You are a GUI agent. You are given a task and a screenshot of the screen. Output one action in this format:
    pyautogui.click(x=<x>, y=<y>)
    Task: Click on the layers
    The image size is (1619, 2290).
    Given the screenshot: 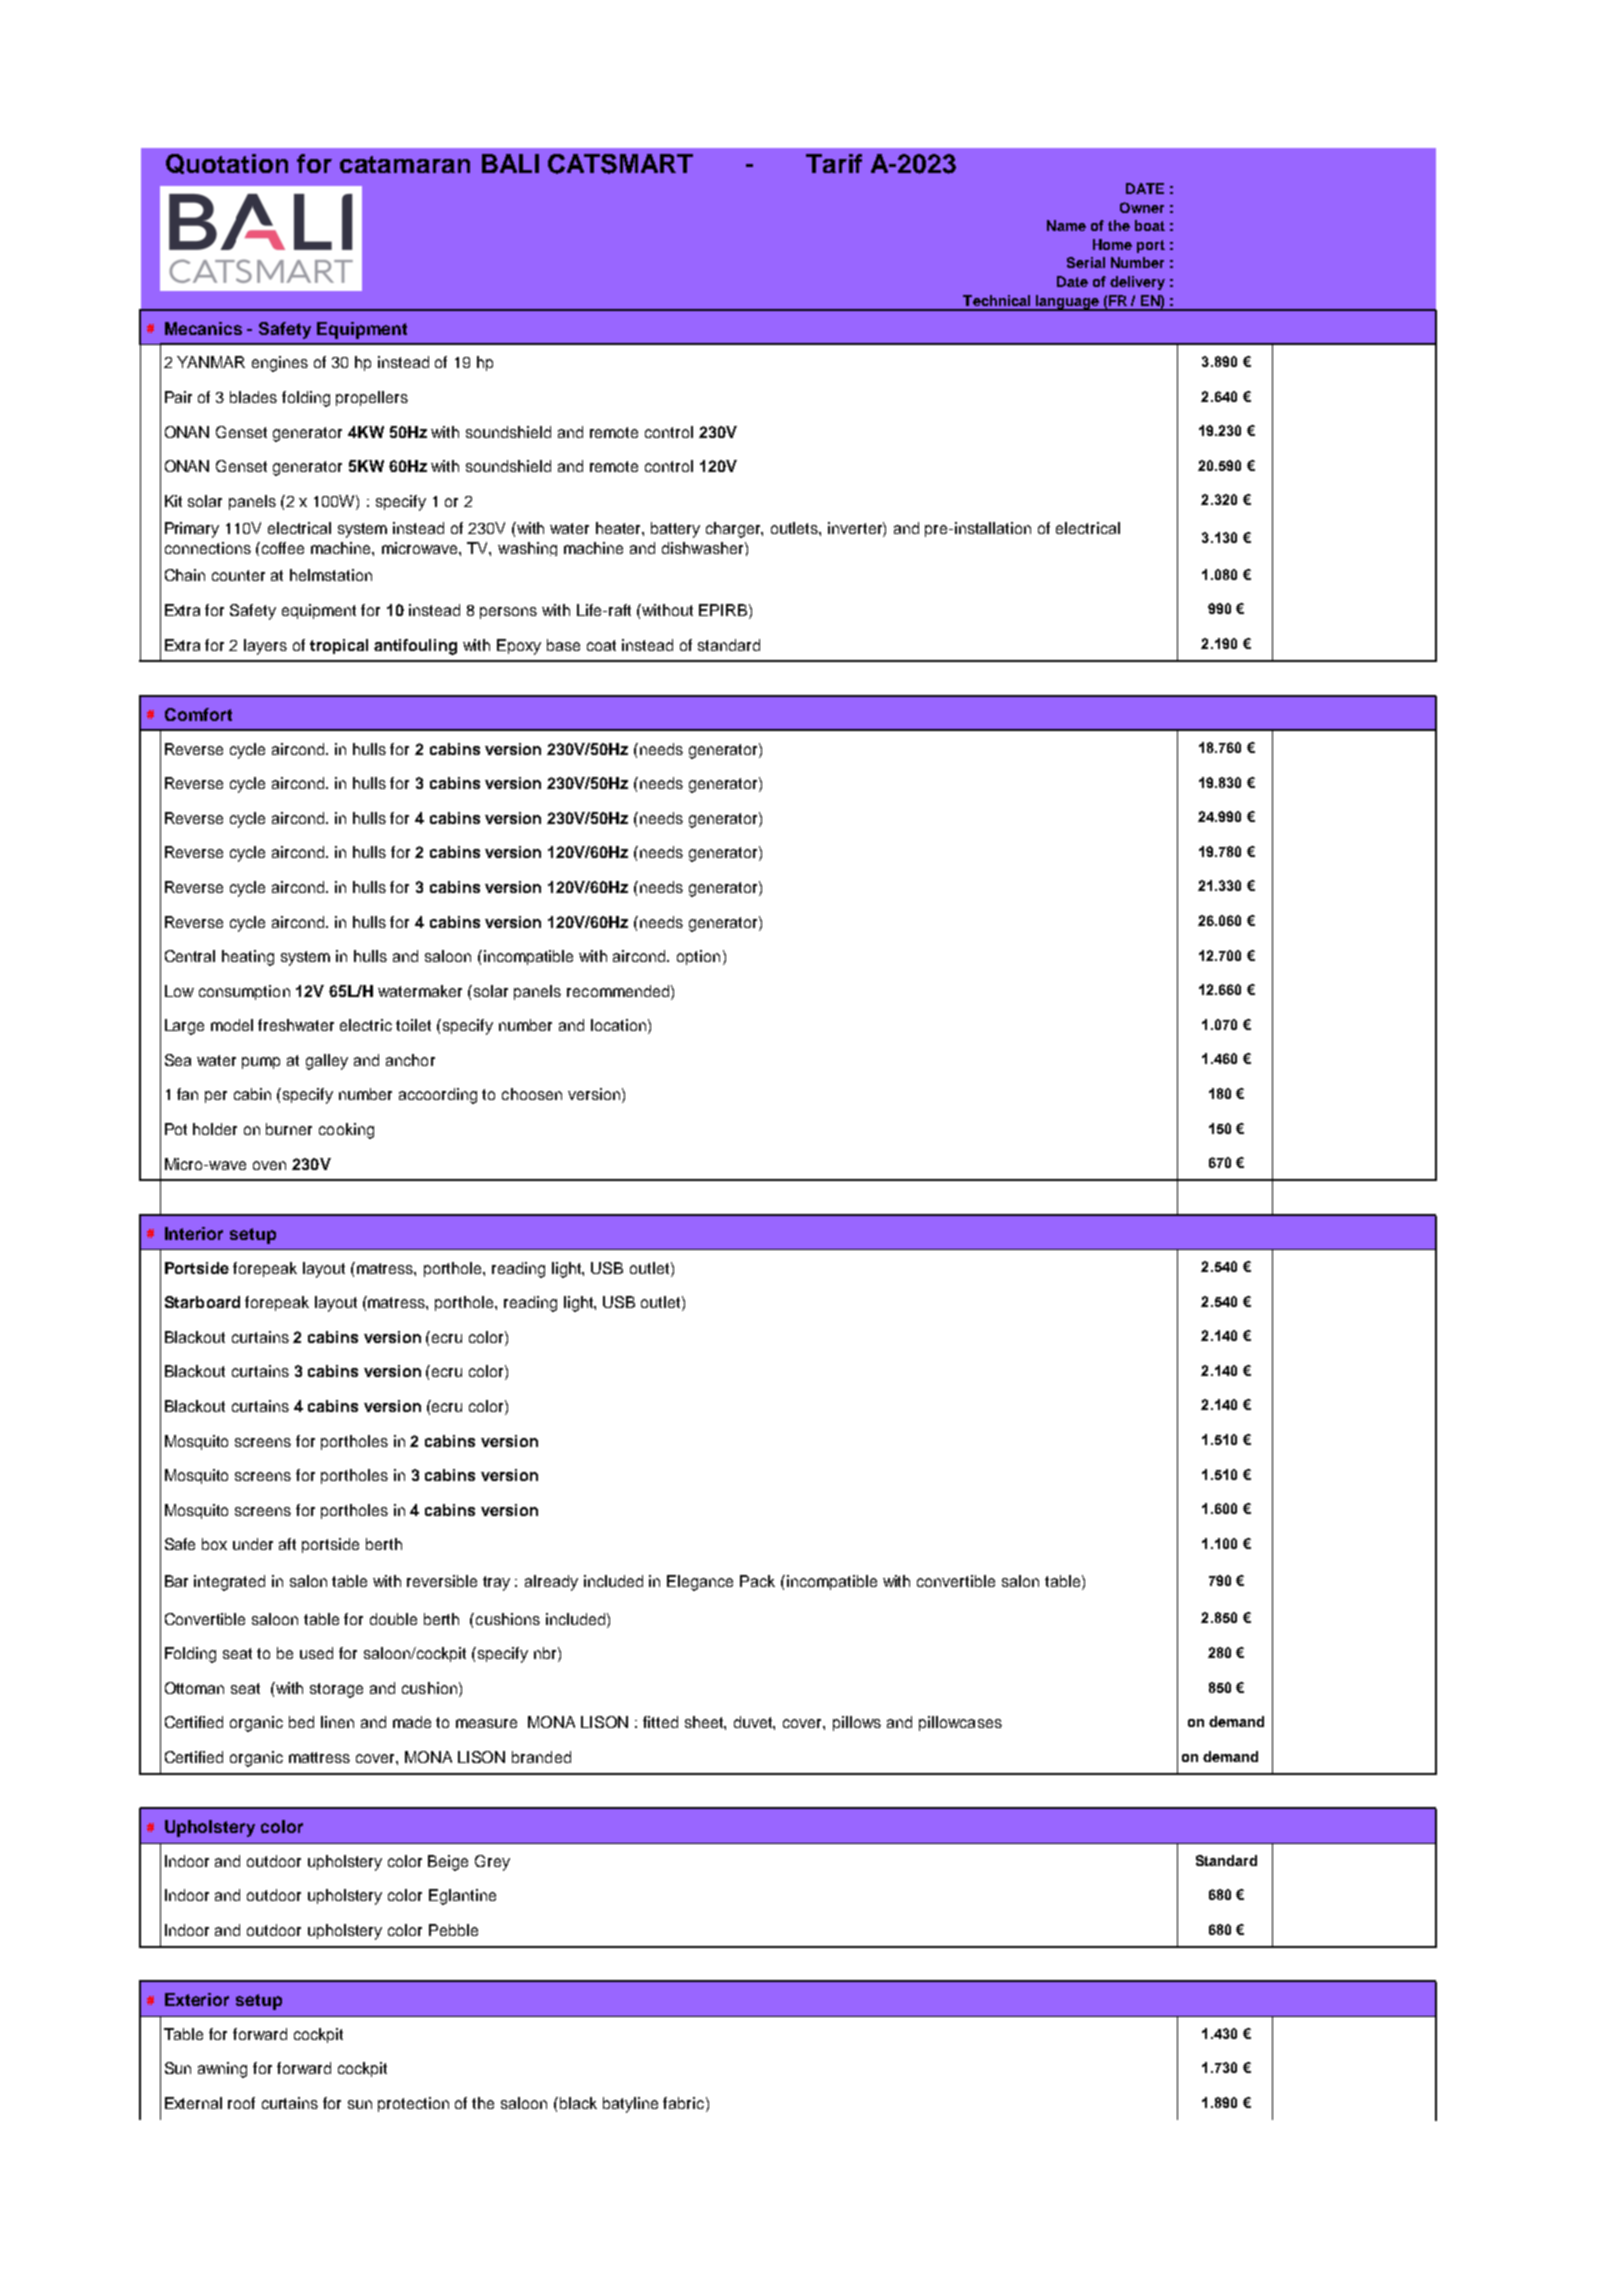 What is the action you would take?
    pyautogui.click(x=265, y=647)
